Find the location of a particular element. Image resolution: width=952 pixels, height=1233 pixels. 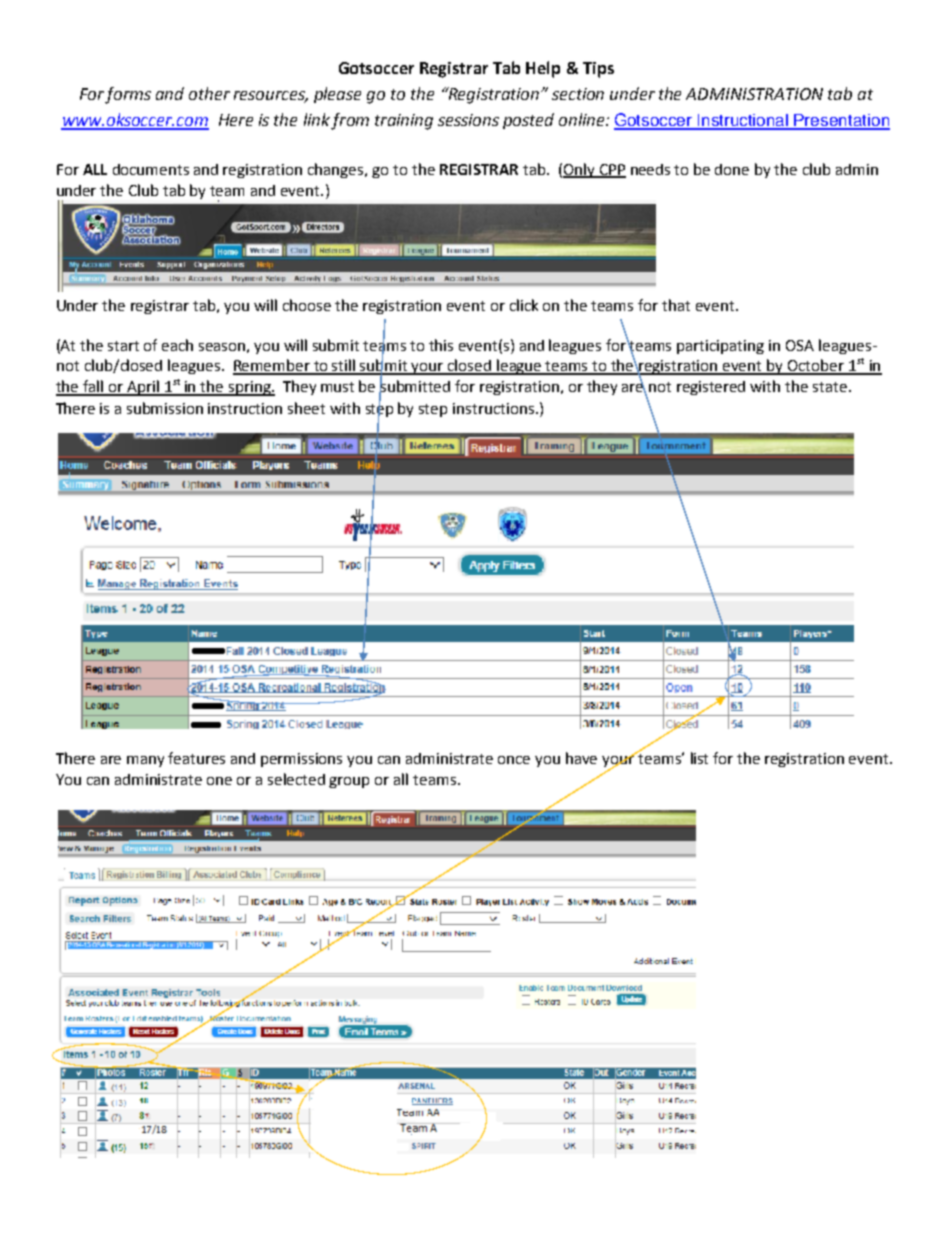

features is located at coordinates (196, 758).
